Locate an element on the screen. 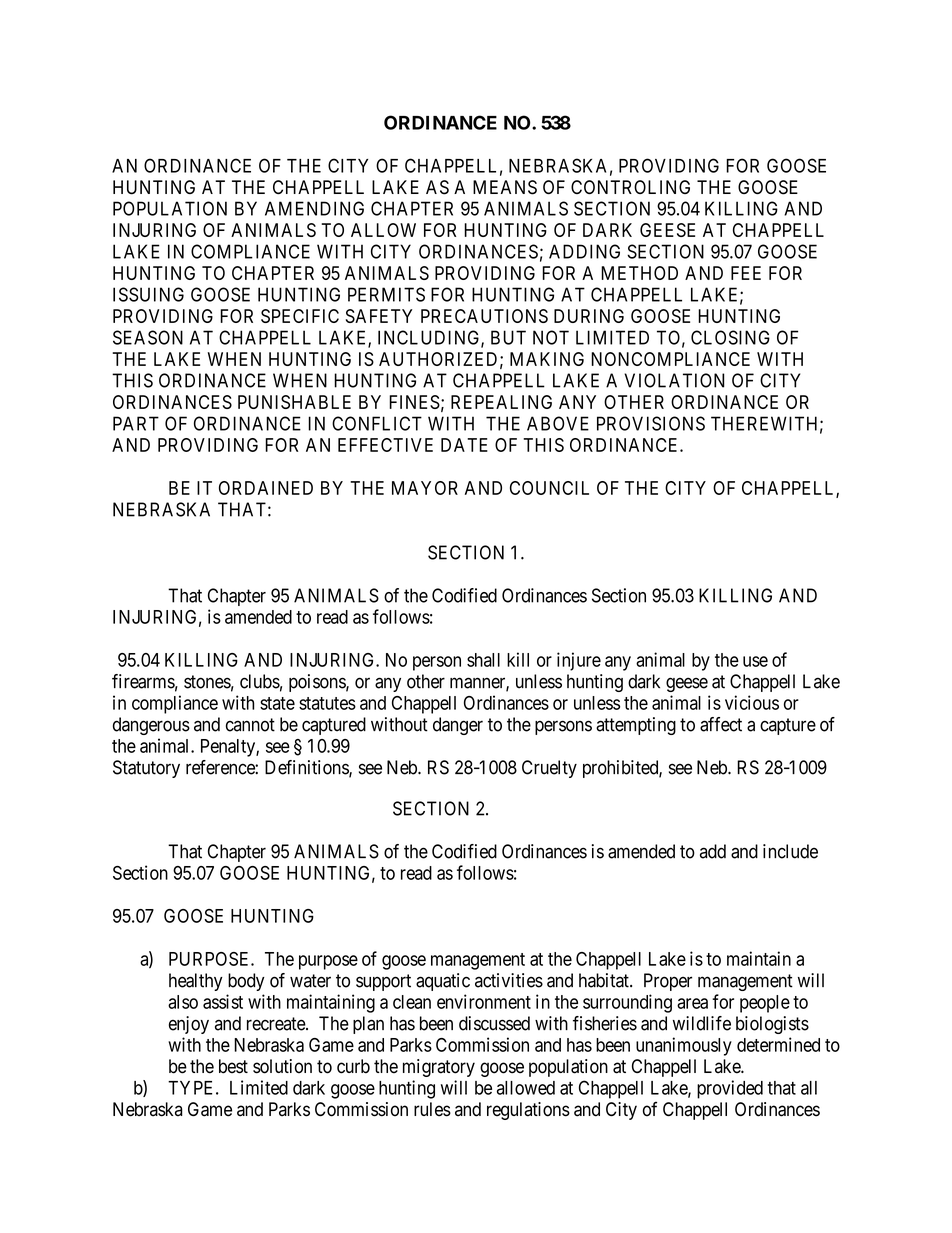  MEANS is located at coordinates (505, 187).
